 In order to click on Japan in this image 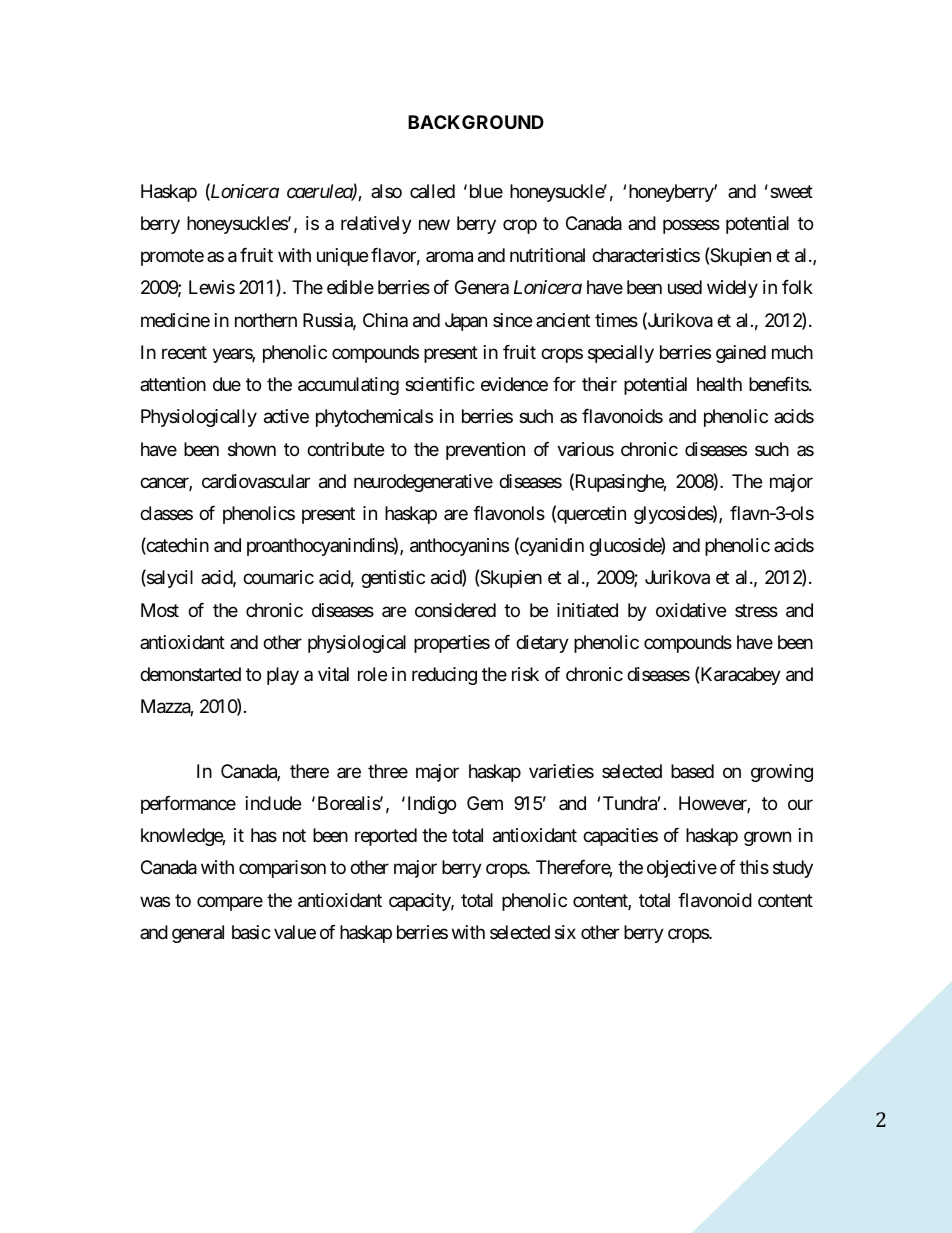, I will do `click(466, 322)`.
